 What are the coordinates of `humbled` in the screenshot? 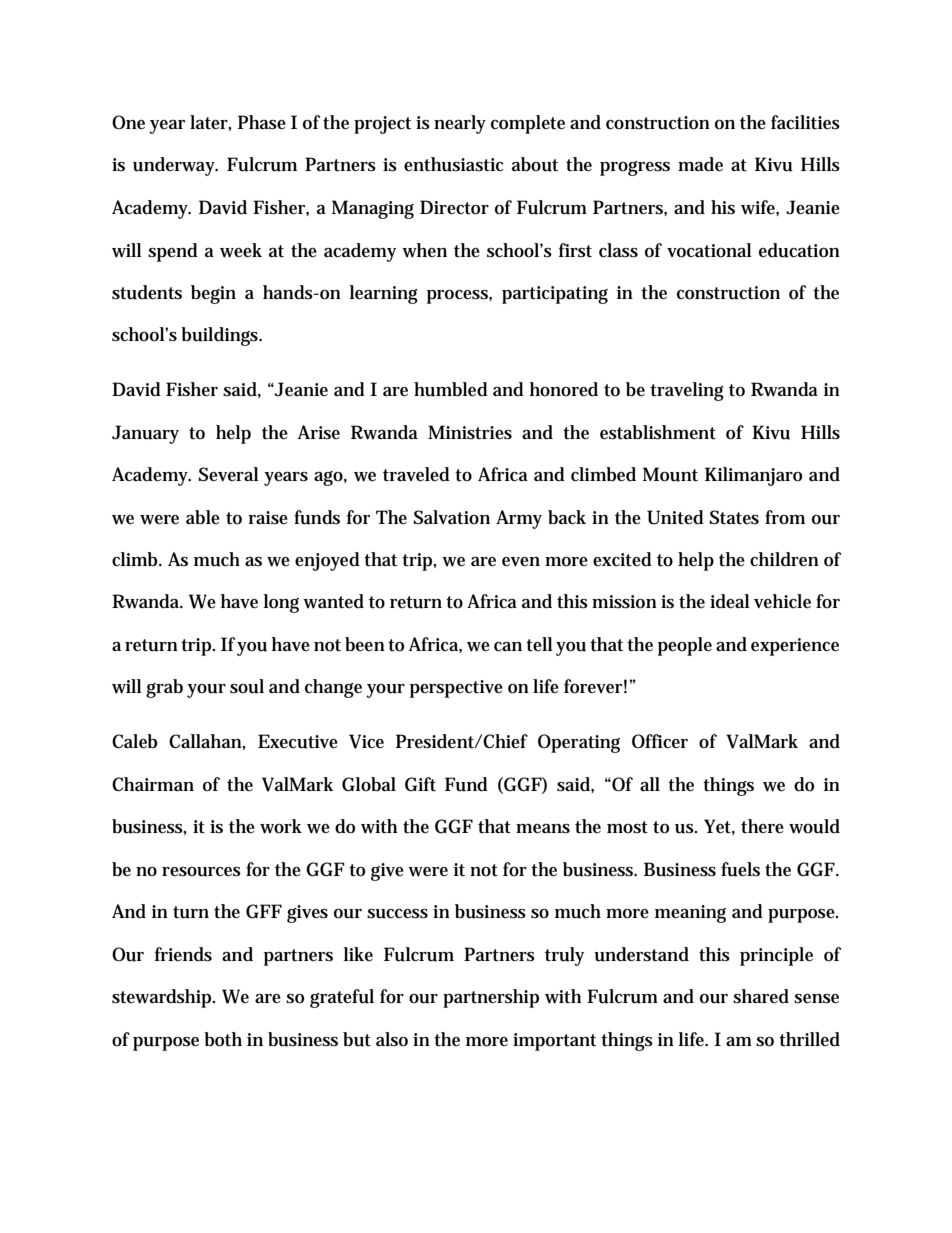 It's located at (451, 389).
